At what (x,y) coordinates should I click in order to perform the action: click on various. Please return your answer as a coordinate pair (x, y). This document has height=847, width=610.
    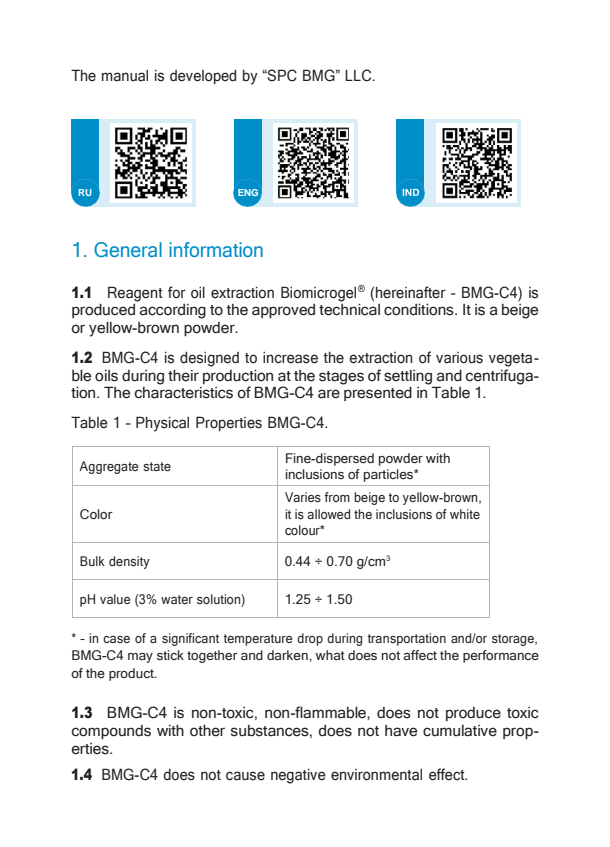
    Looking at the image, I should click on (459, 358).
